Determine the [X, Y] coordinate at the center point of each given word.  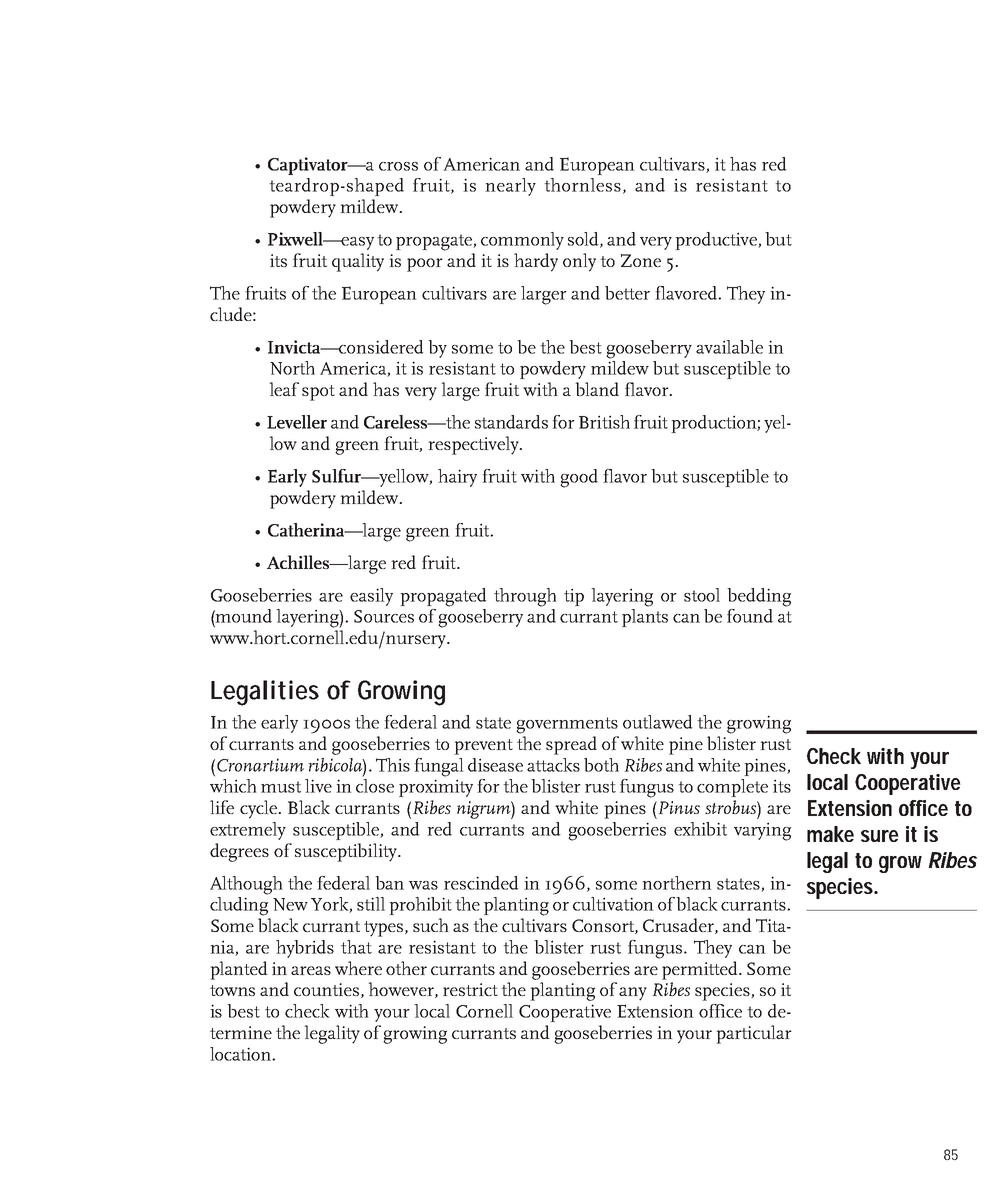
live [318, 786]
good [579, 478]
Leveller [297, 422]
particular [754, 1034]
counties [326, 989]
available [729, 347]
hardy [536, 262]
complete [732, 788]
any [633, 994]
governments [567, 725]
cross [398, 166]
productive [717, 241]
